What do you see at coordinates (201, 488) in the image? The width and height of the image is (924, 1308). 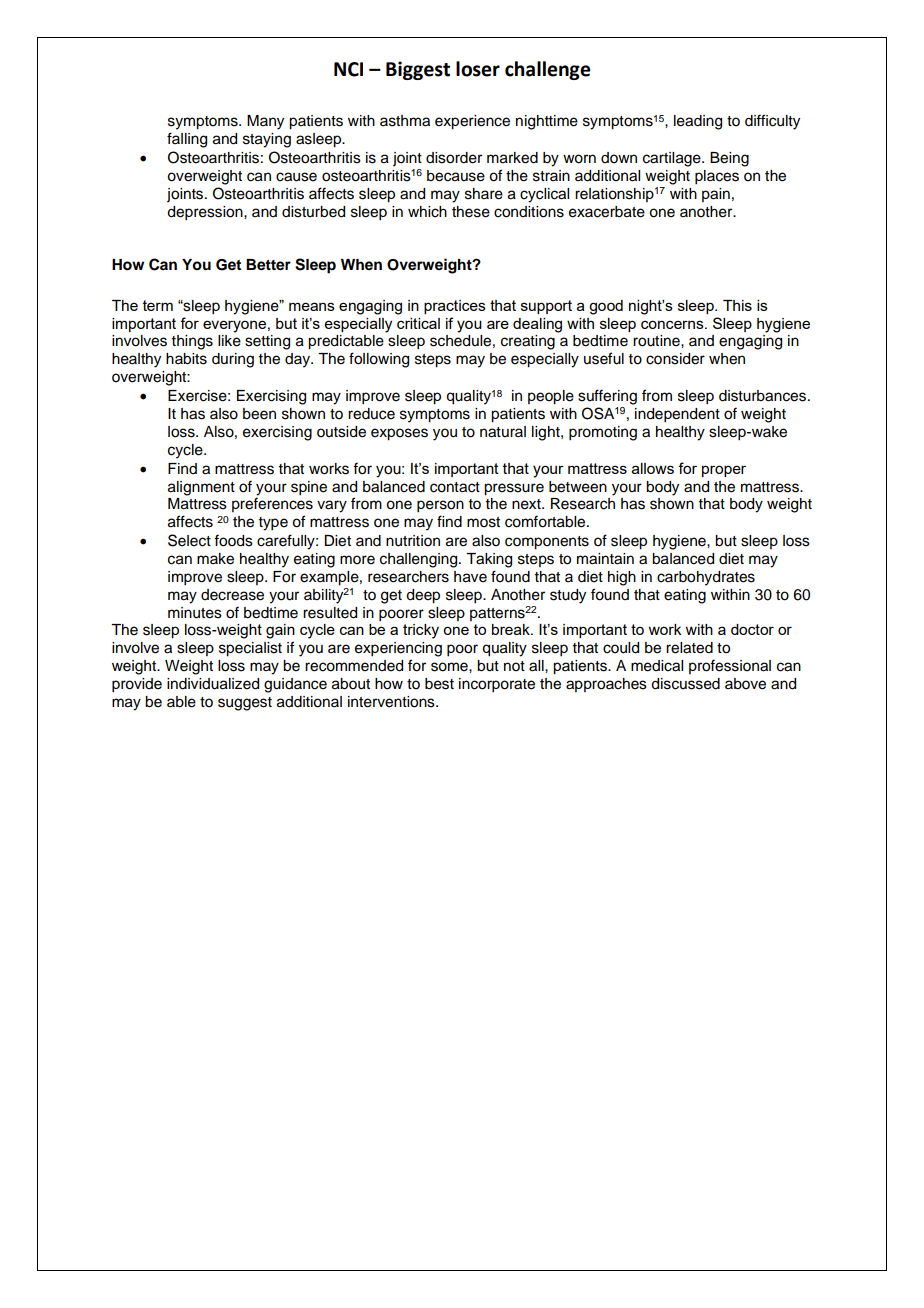 I see `alignment` at bounding box center [201, 488].
